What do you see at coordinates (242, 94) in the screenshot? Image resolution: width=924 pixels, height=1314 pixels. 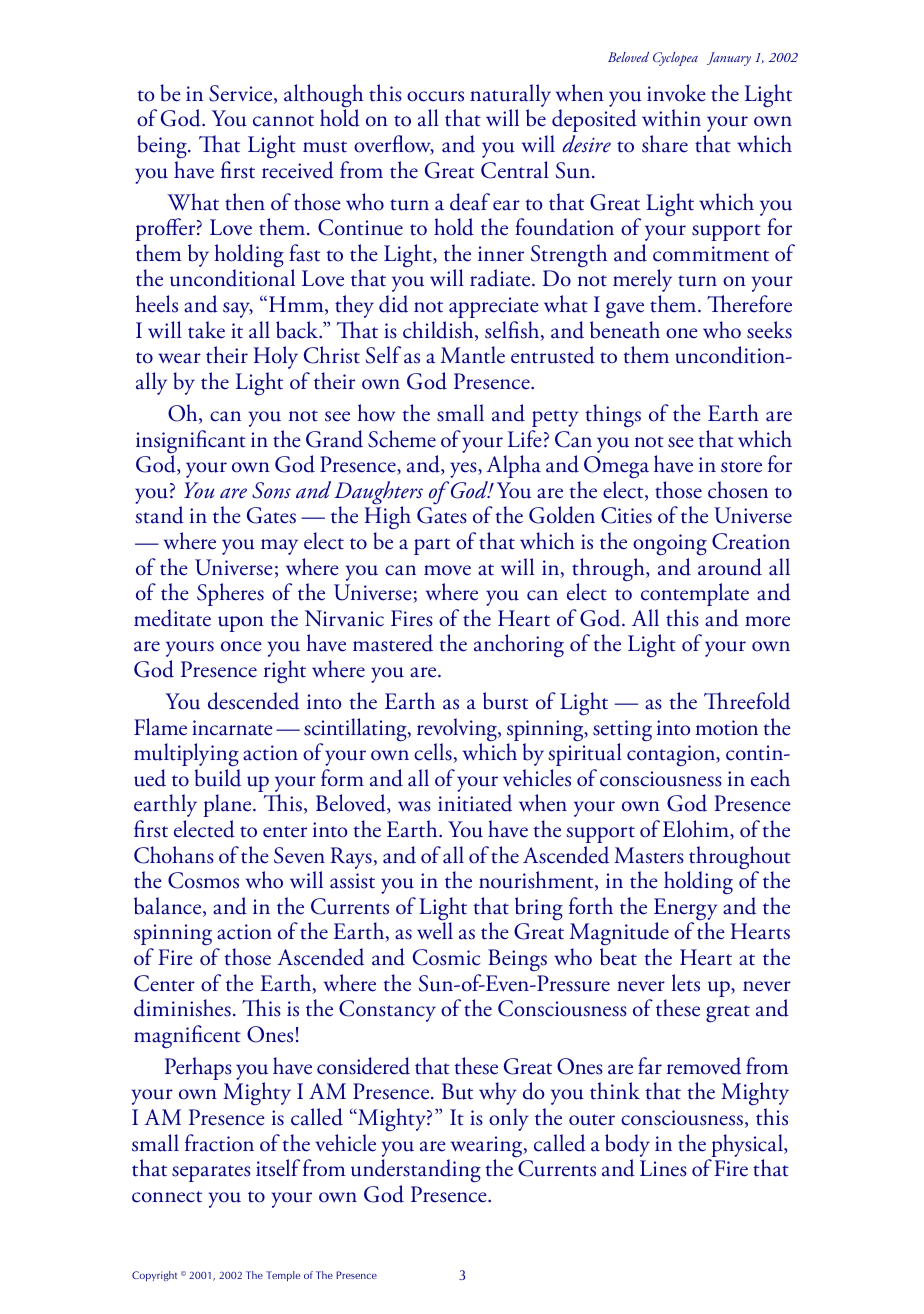 I see `Service` at bounding box center [242, 94].
